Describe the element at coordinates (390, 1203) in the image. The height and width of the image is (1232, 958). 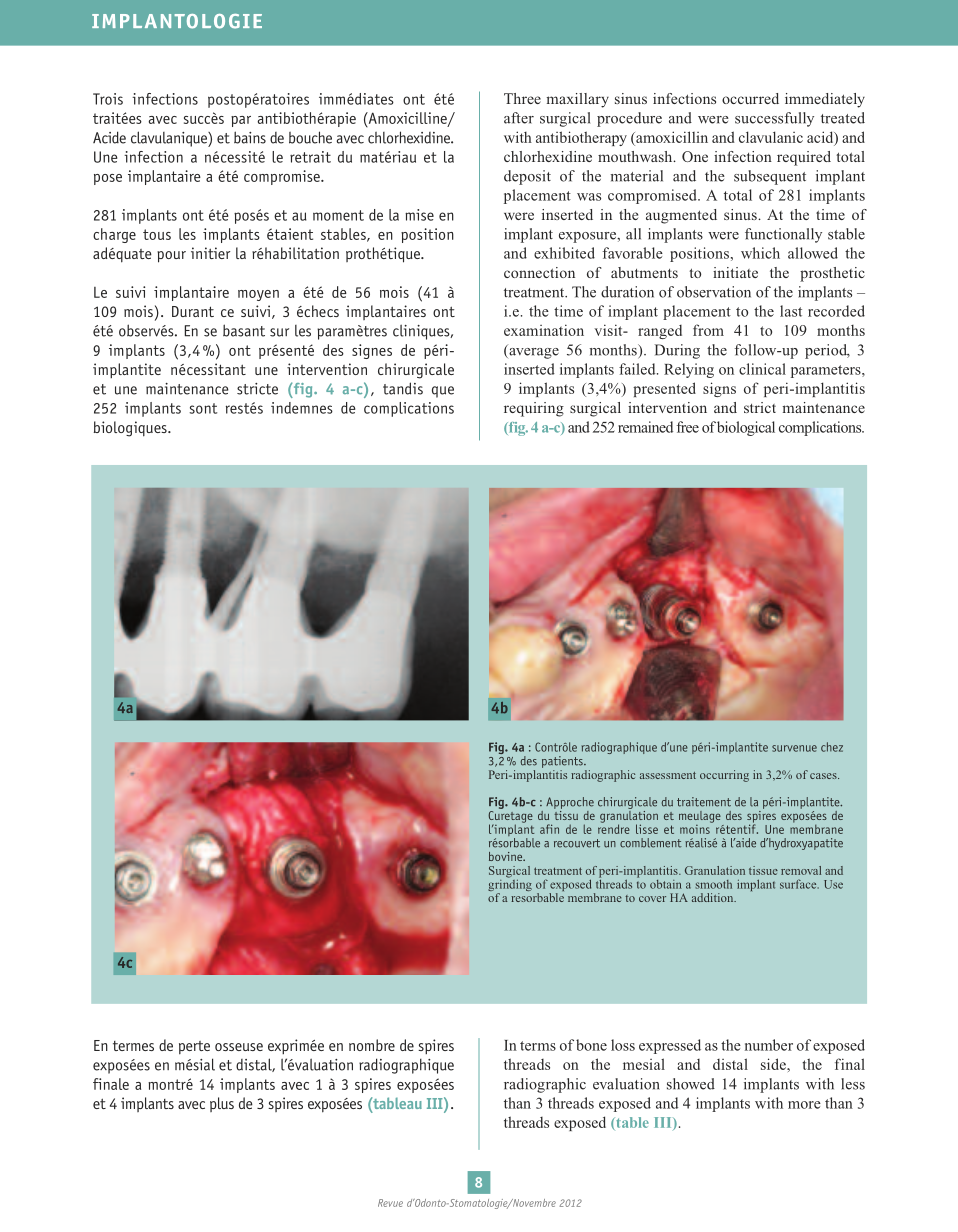
I see `Revue` at that location.
